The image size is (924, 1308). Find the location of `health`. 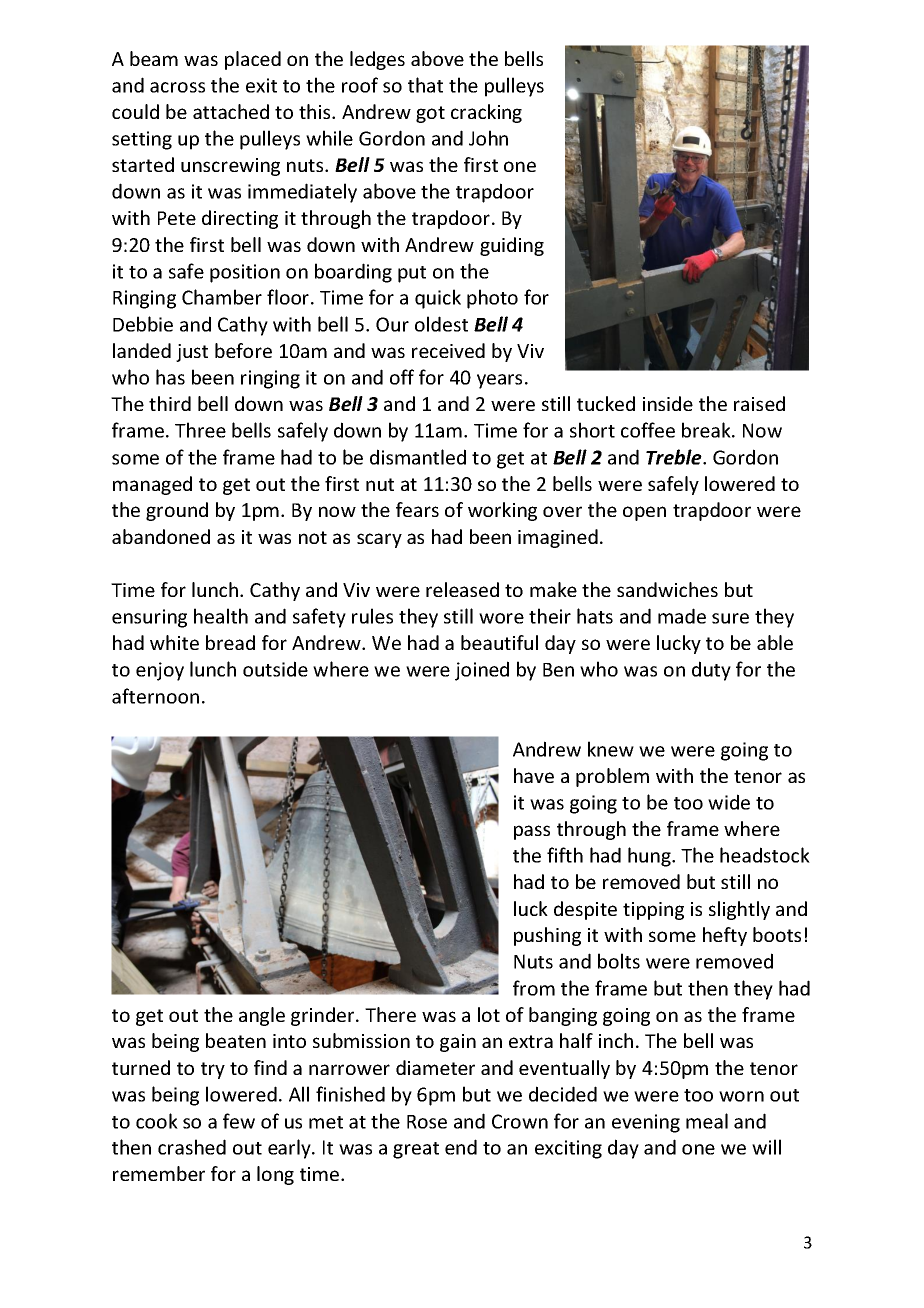

health is located at coordinates (221, 616).
